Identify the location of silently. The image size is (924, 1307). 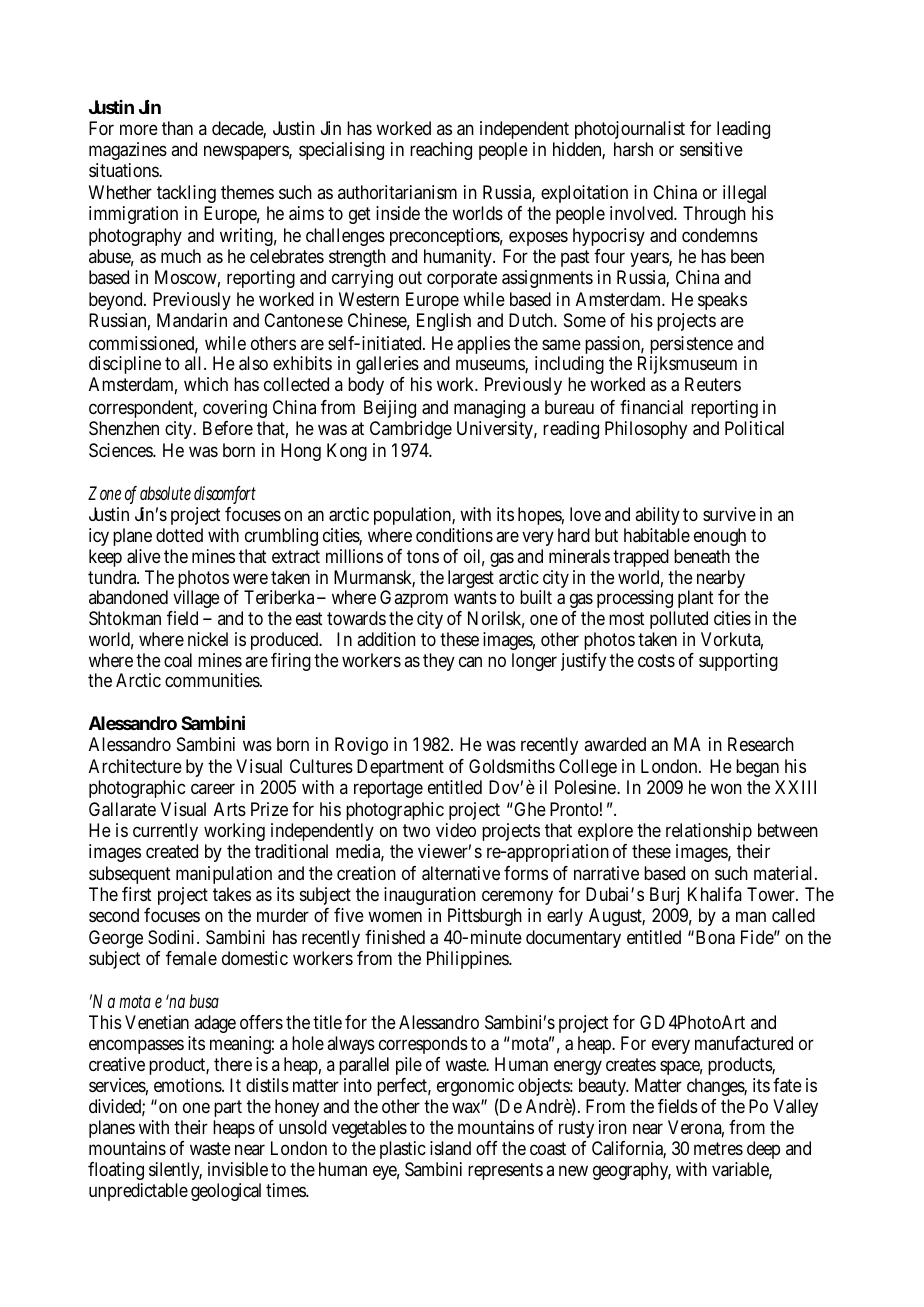
(175, 1173).
